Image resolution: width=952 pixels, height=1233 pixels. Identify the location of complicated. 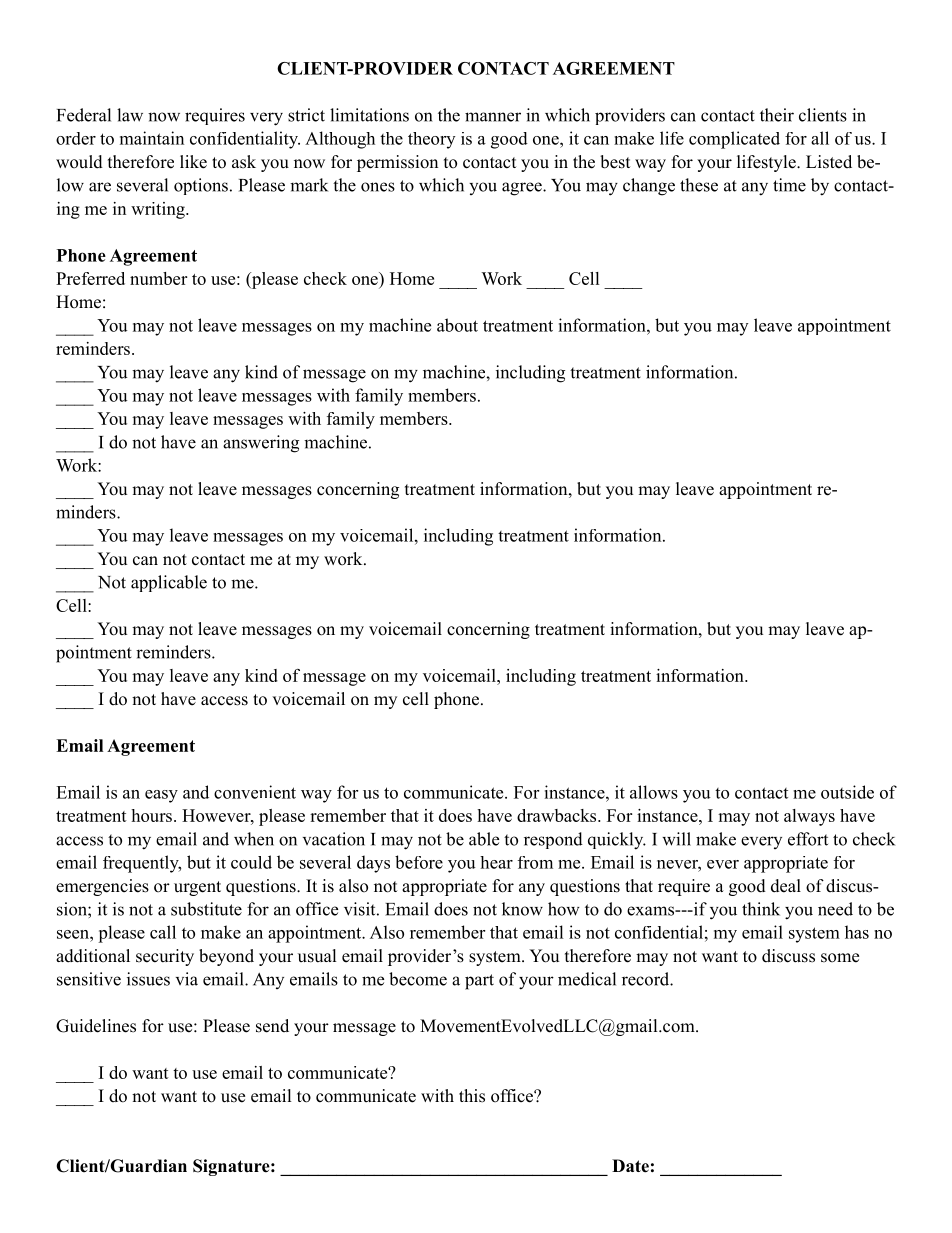
(734, 140).
